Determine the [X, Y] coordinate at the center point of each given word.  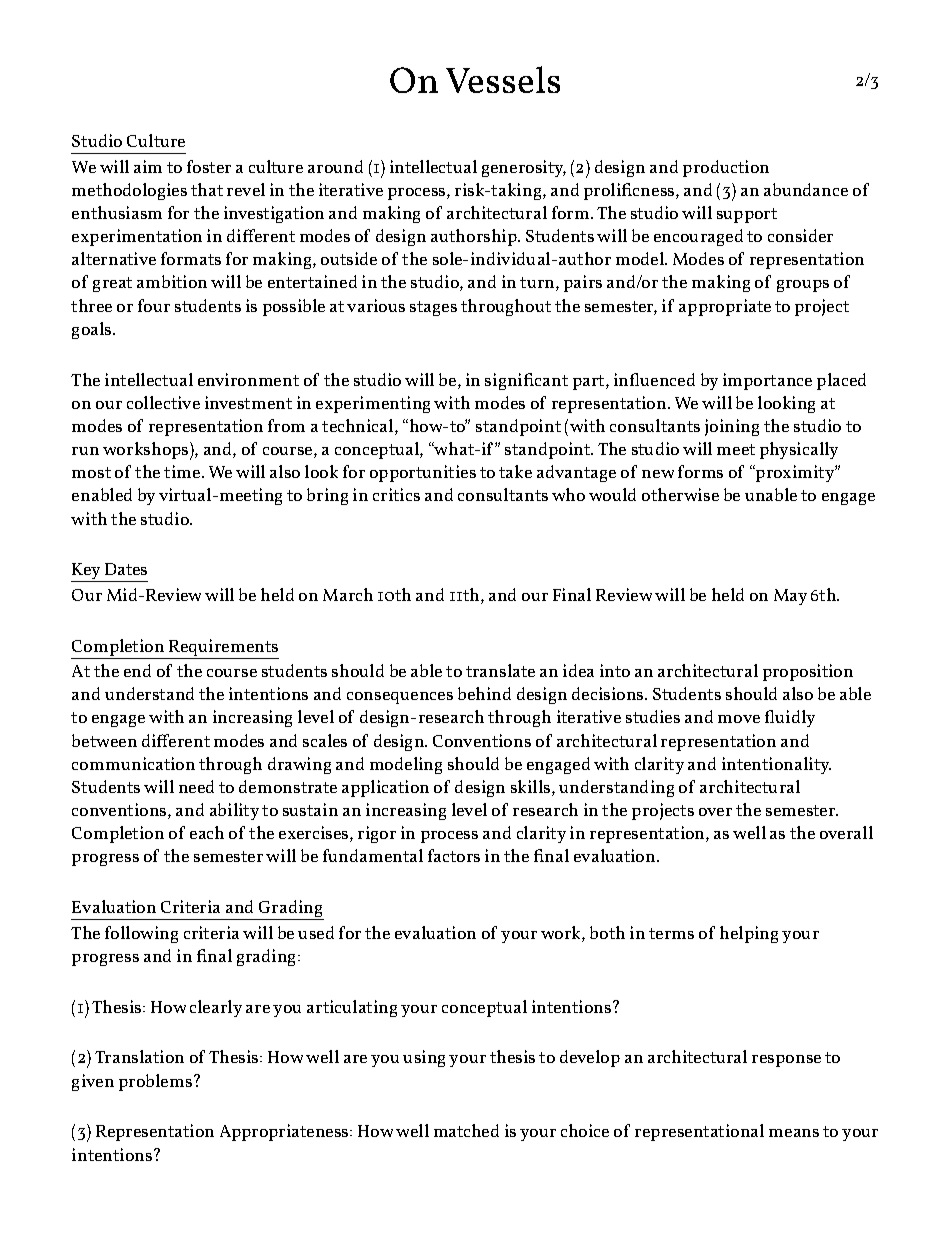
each [207, 832]
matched [466, 1130]
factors [454, 855]
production [726, 168]
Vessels [503, 79]
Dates [126, 569]
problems [155, 1082]
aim [148, 166]
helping [749, 934]
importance [767, 381]
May [790, 597]
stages [433, 308]
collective [163, 402]
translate [500, 670]
